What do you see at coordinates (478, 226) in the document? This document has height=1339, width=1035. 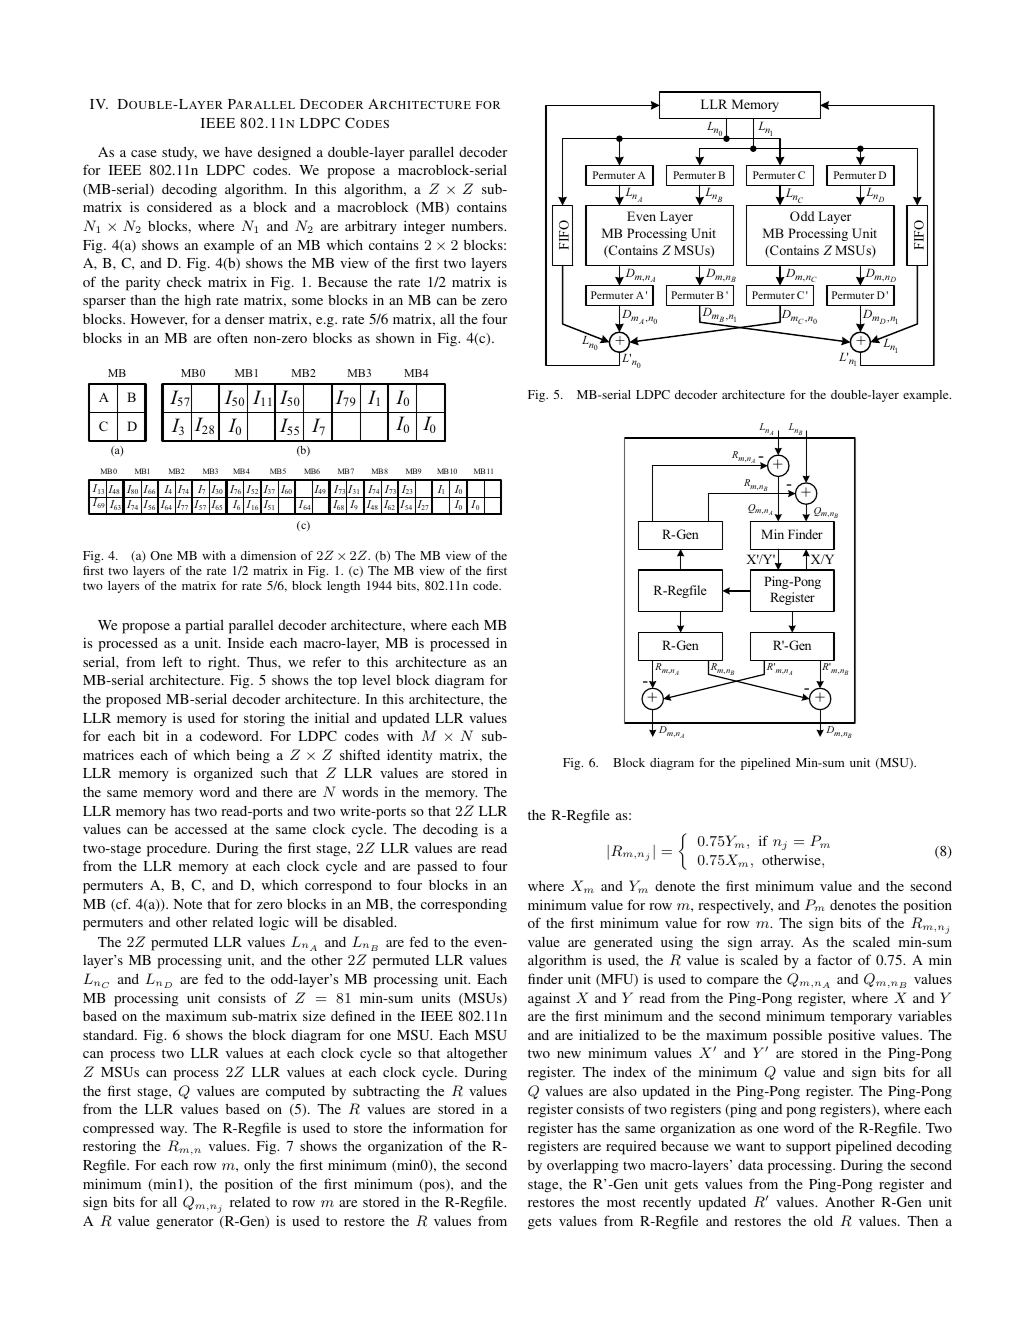 I see `numbers` at bounding box center [478, 226].
